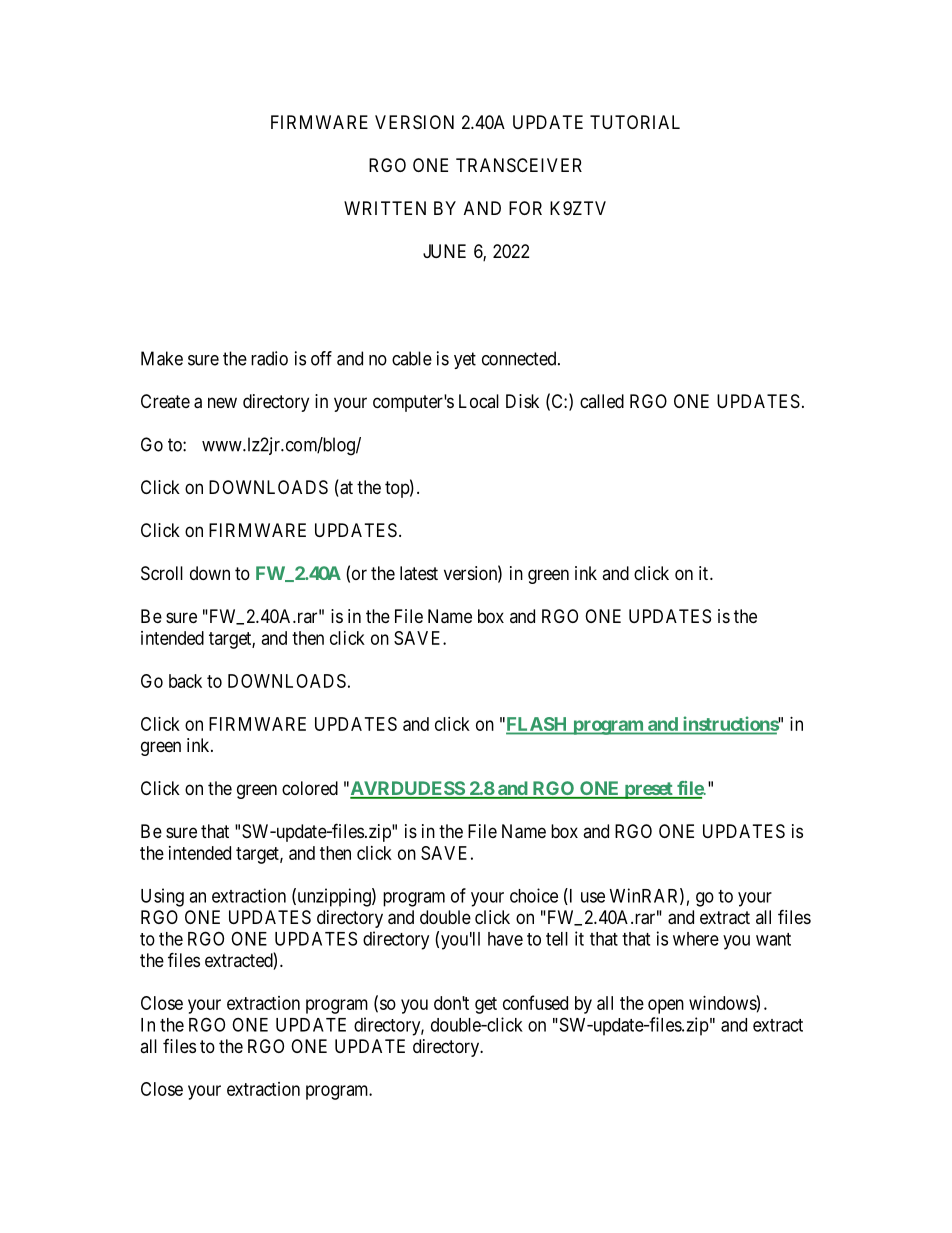  Describe the element at coordinates (419, 573) in the screenshot. I see `latest` at that location.
